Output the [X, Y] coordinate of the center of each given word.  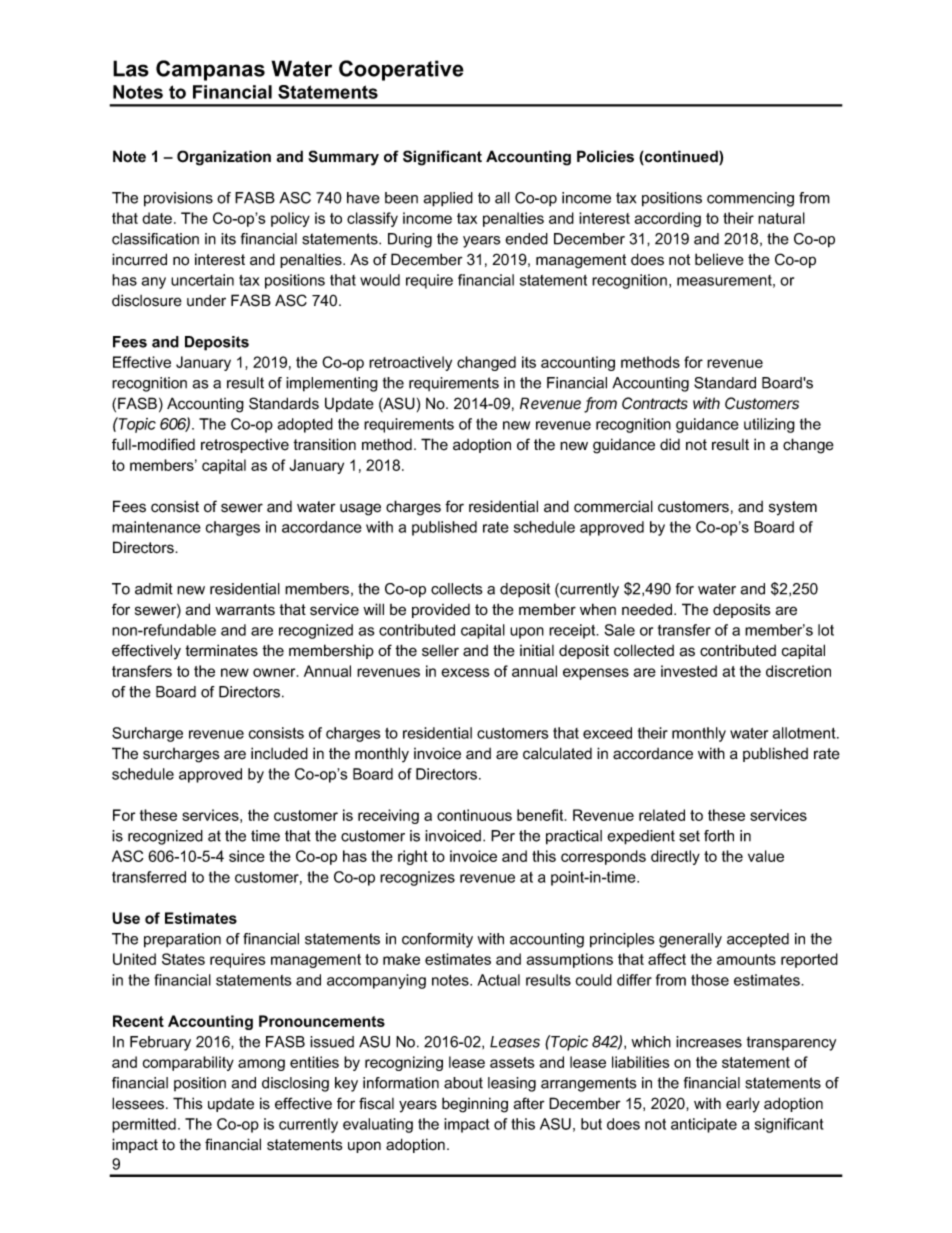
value [766, 856]
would [380, 280]
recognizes [417, 878]
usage [360, 509]
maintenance [156, 527]
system [793, 508]
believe [719, 259]
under [206, 300]
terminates [221, 650]
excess [465, 672]
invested [689, 671]
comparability [188, 1063]
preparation [182, 940]
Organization [224, 158]
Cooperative [401, 70]
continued [681, 157]
